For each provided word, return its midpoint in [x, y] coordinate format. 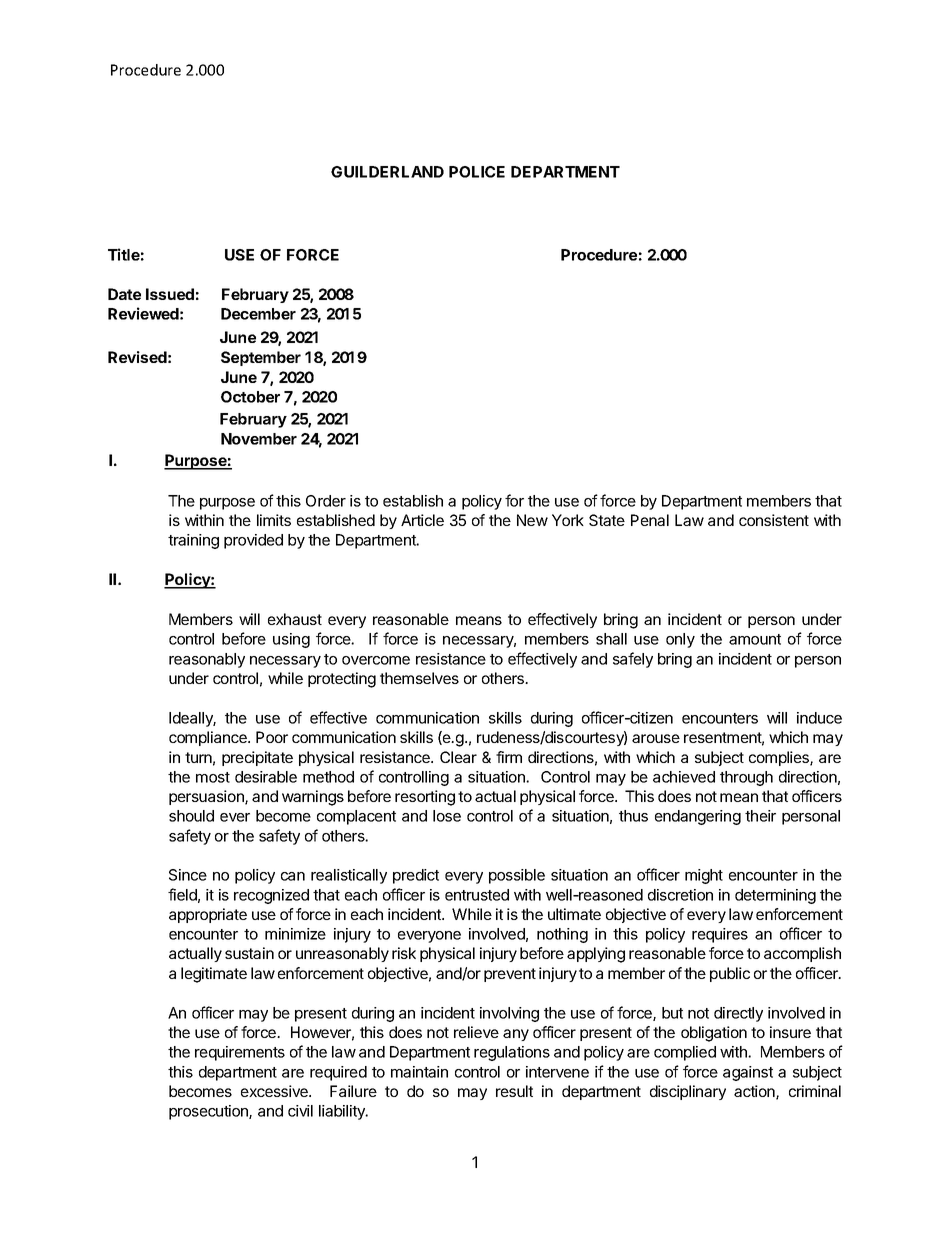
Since [188, 875]
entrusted [477, 895]
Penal [650, 520]
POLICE [477, 172]
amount [755, 639]
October [250, 397]
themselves [419, 678]
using [291, 640]
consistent [774, 520]
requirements [240, 1053]
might [704, 876]
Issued [170, 294]
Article [422, 520]
